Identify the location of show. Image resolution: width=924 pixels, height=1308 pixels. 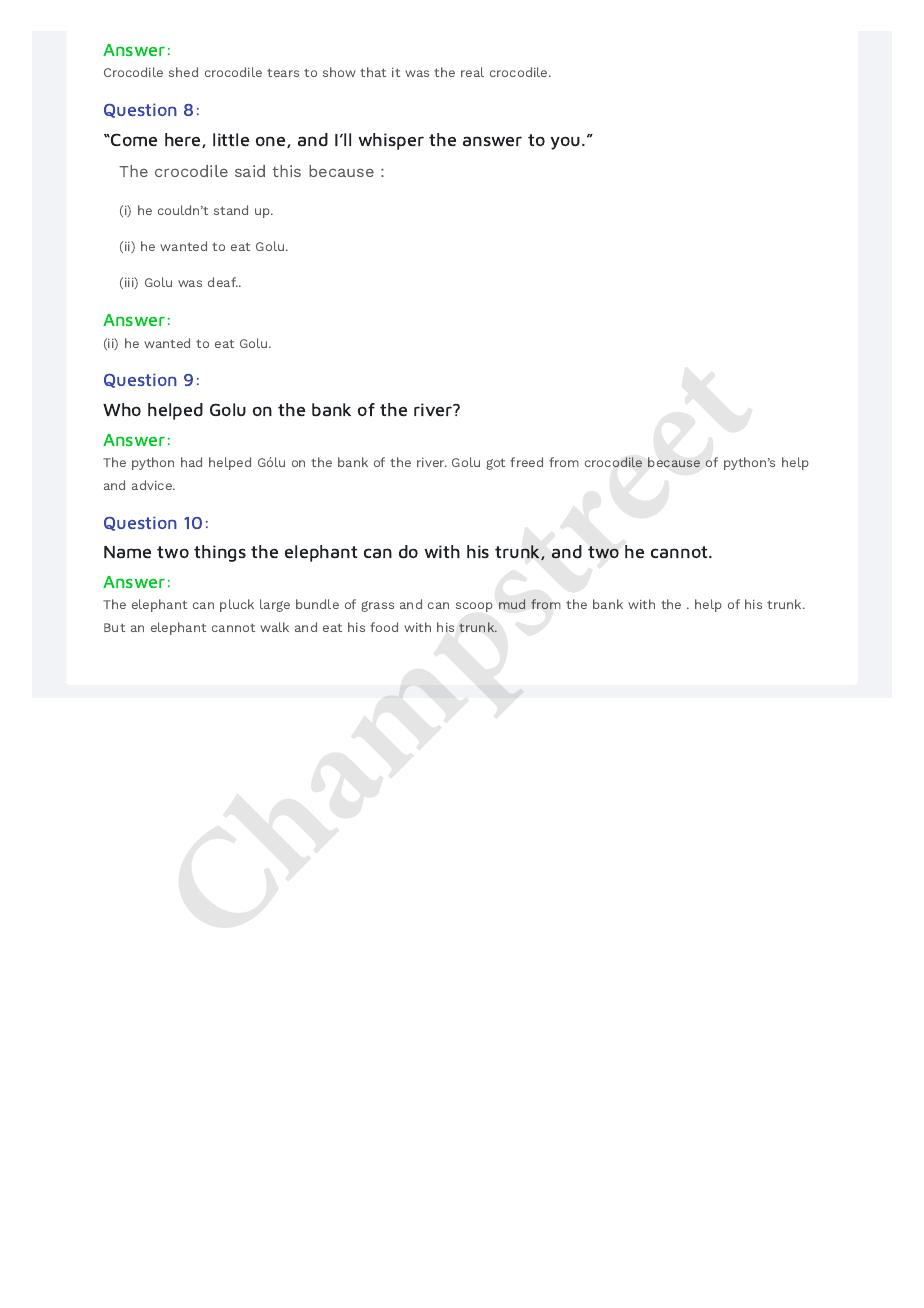
(339, 72).
